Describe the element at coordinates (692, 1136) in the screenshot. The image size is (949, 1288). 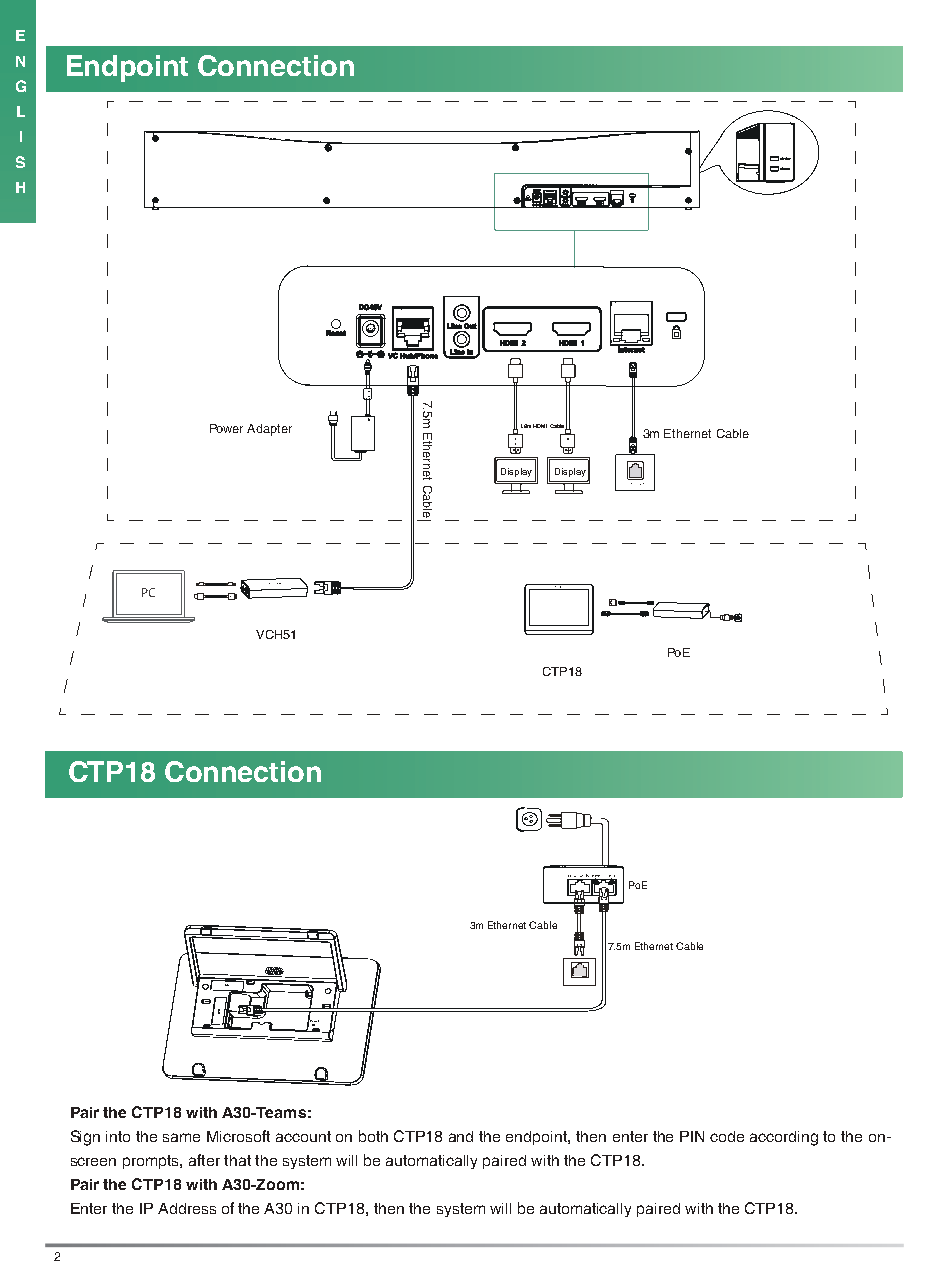
I see `PIN` at that location.
